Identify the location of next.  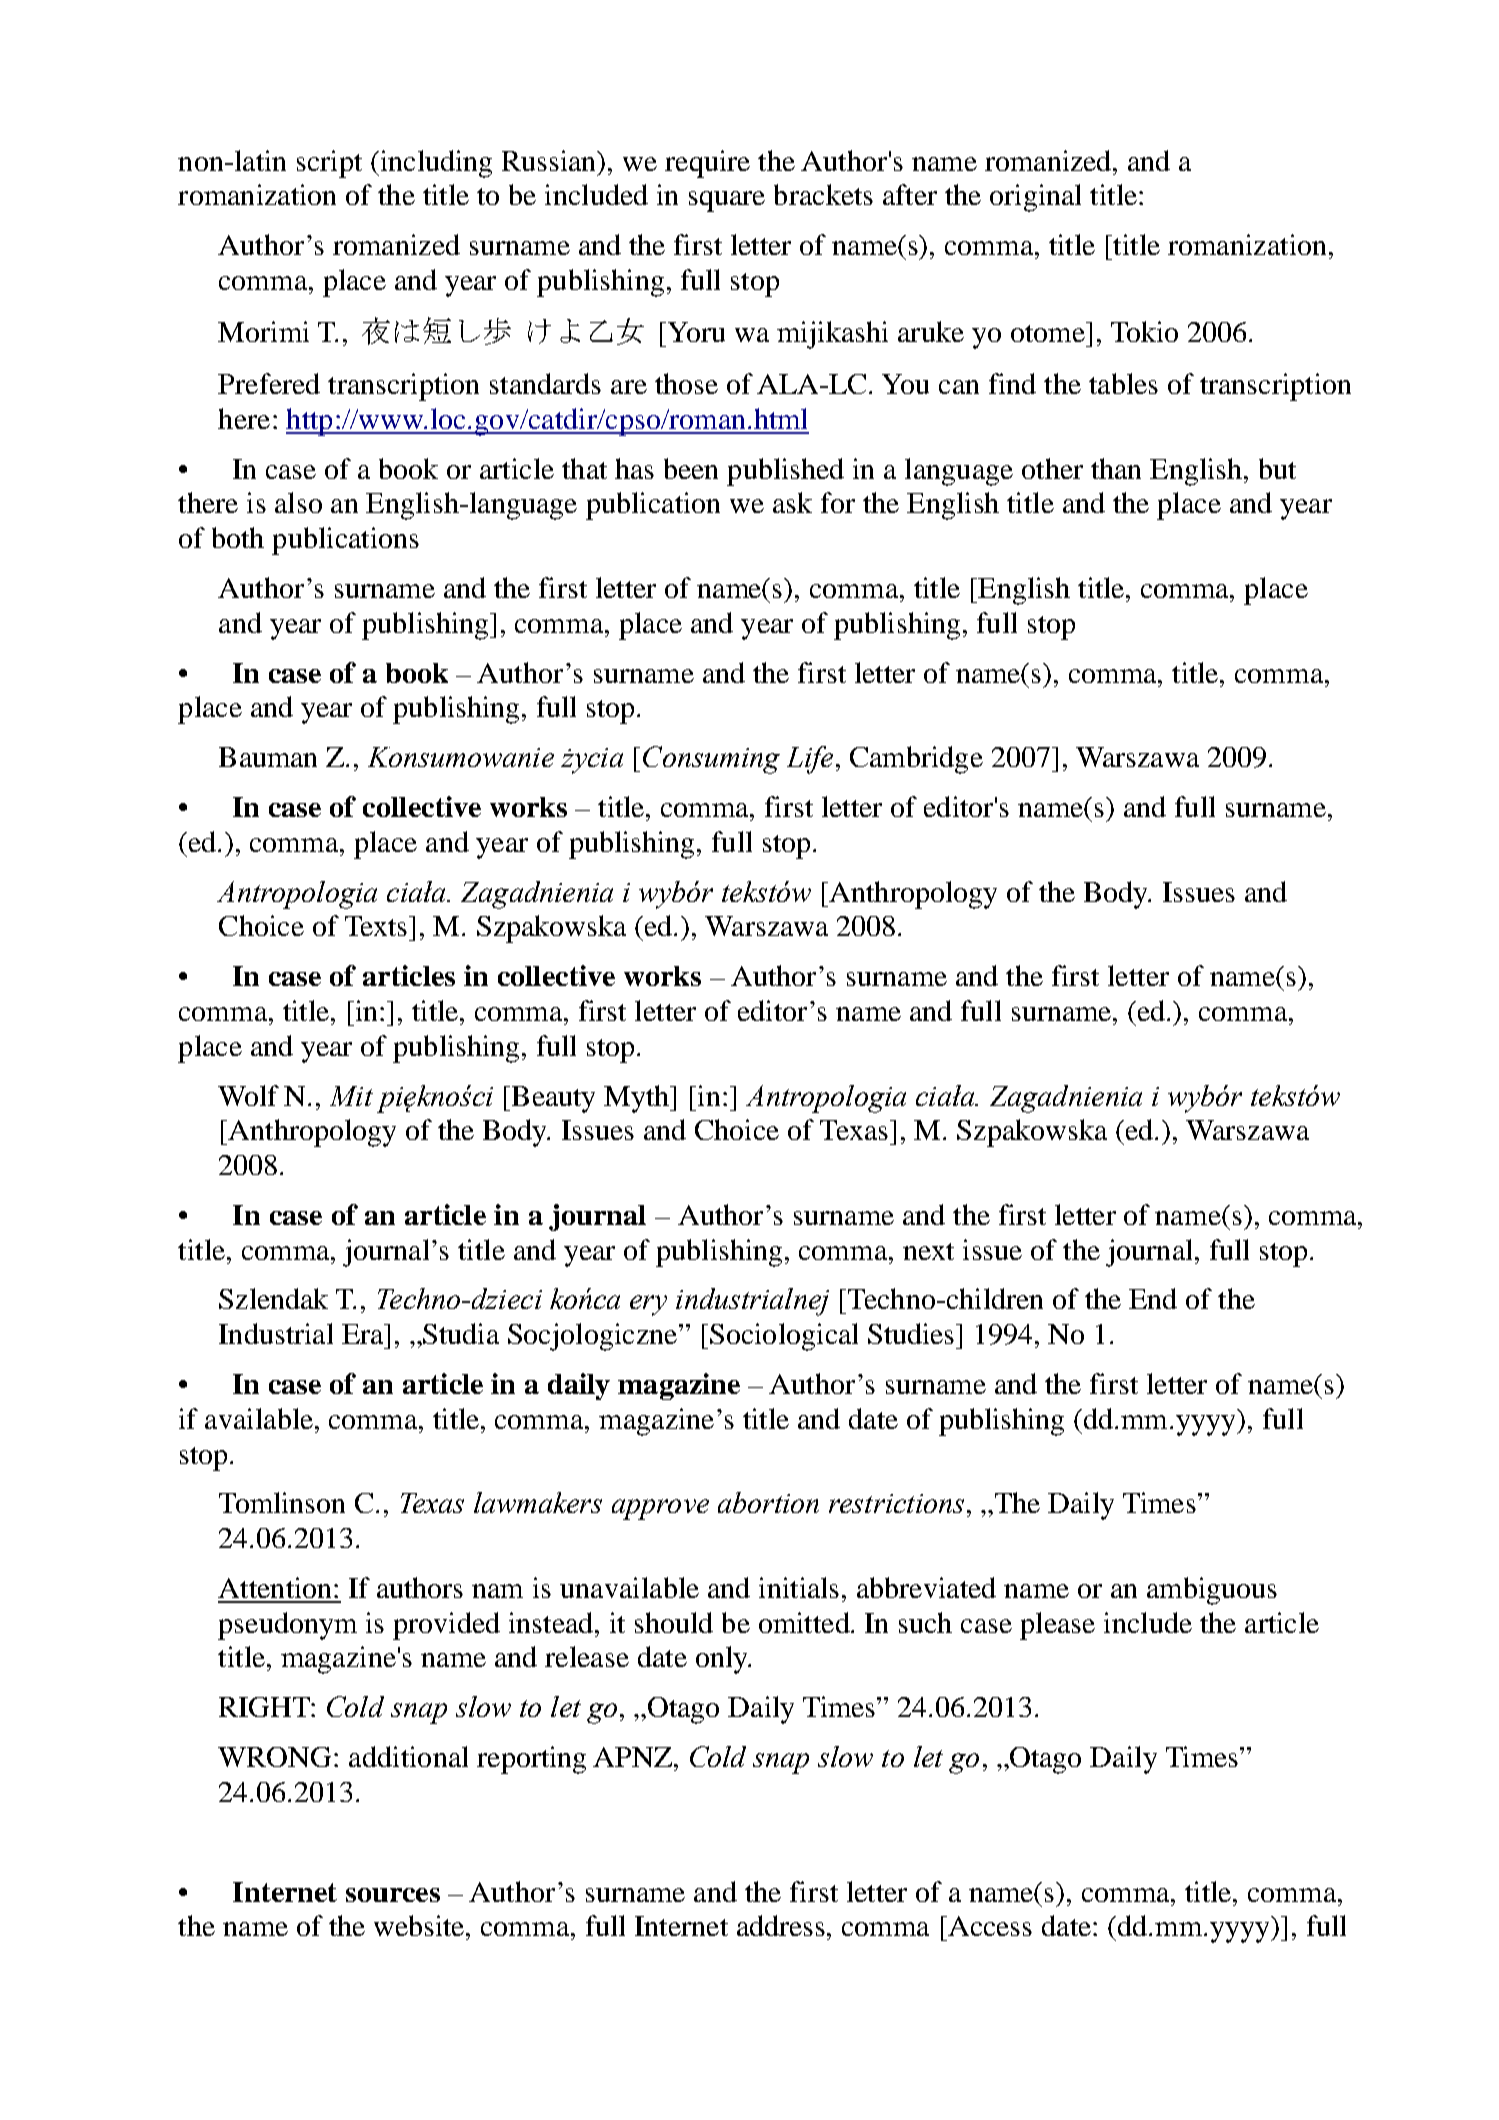
(928, 1251).
